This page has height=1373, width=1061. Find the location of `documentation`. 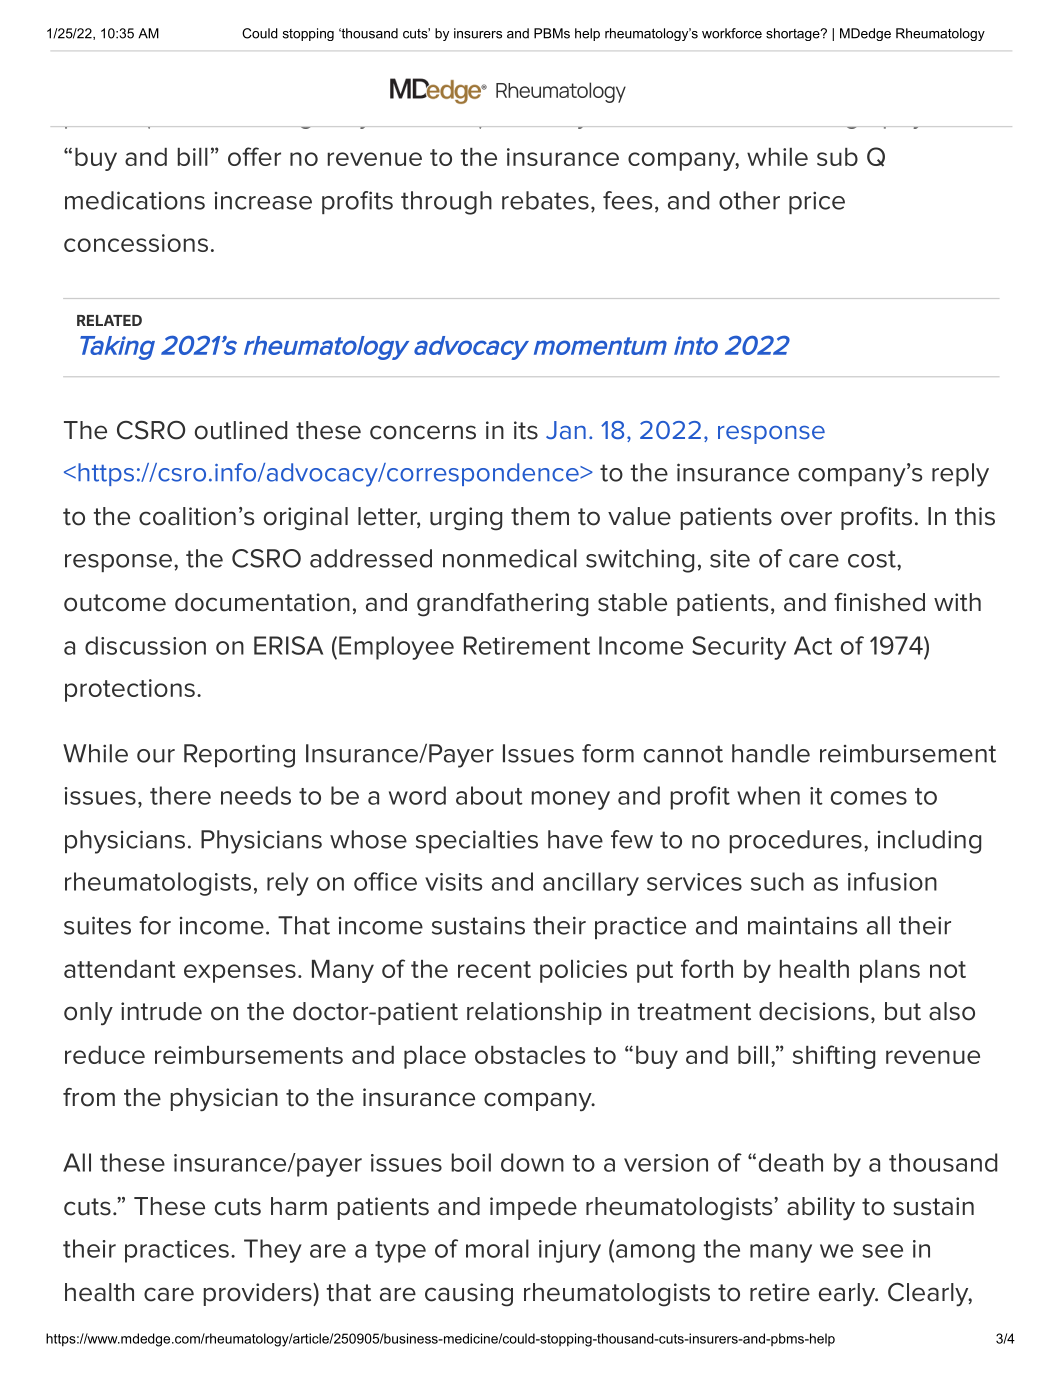

documentation is located at coordinates (262, 602).
